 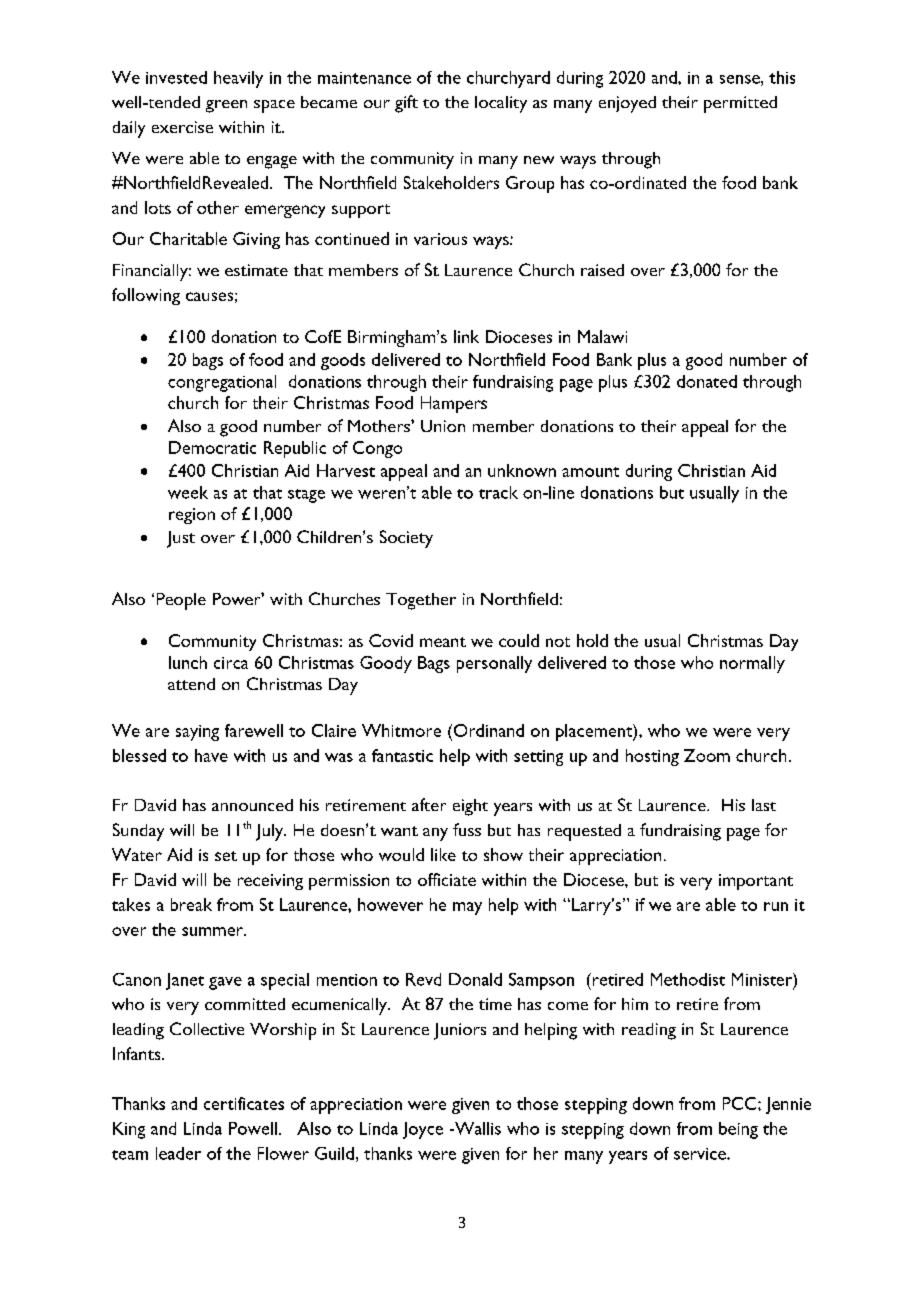 What do you see at coordinates (226, 106) in the image?
I see `green` at bounding box center [226, 106].
